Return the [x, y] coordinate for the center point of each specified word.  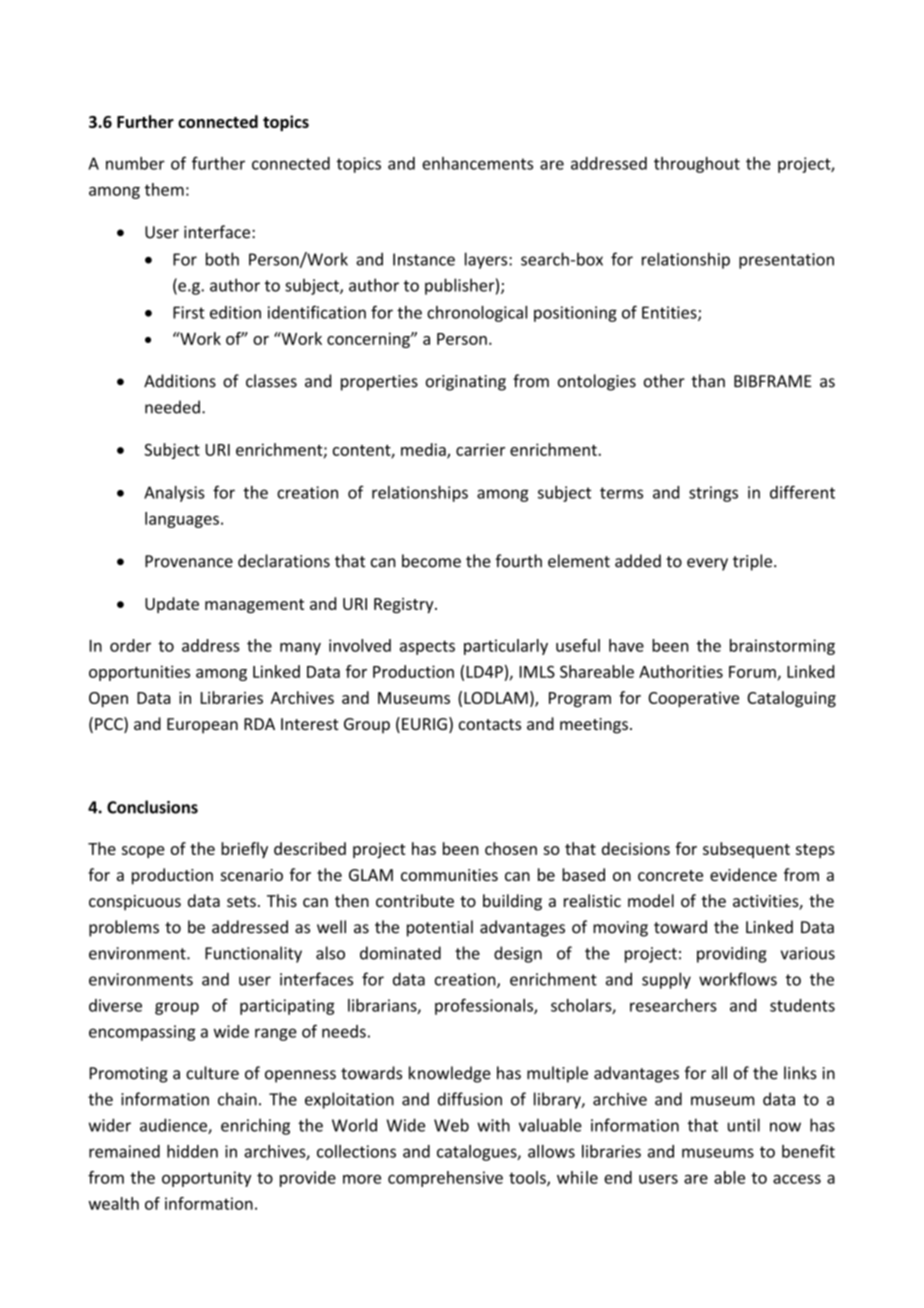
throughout [697, 165]
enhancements [477, 163]
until [744, 1125]
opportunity [206, 1179]
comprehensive [445, 1179]
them [164, 189]
